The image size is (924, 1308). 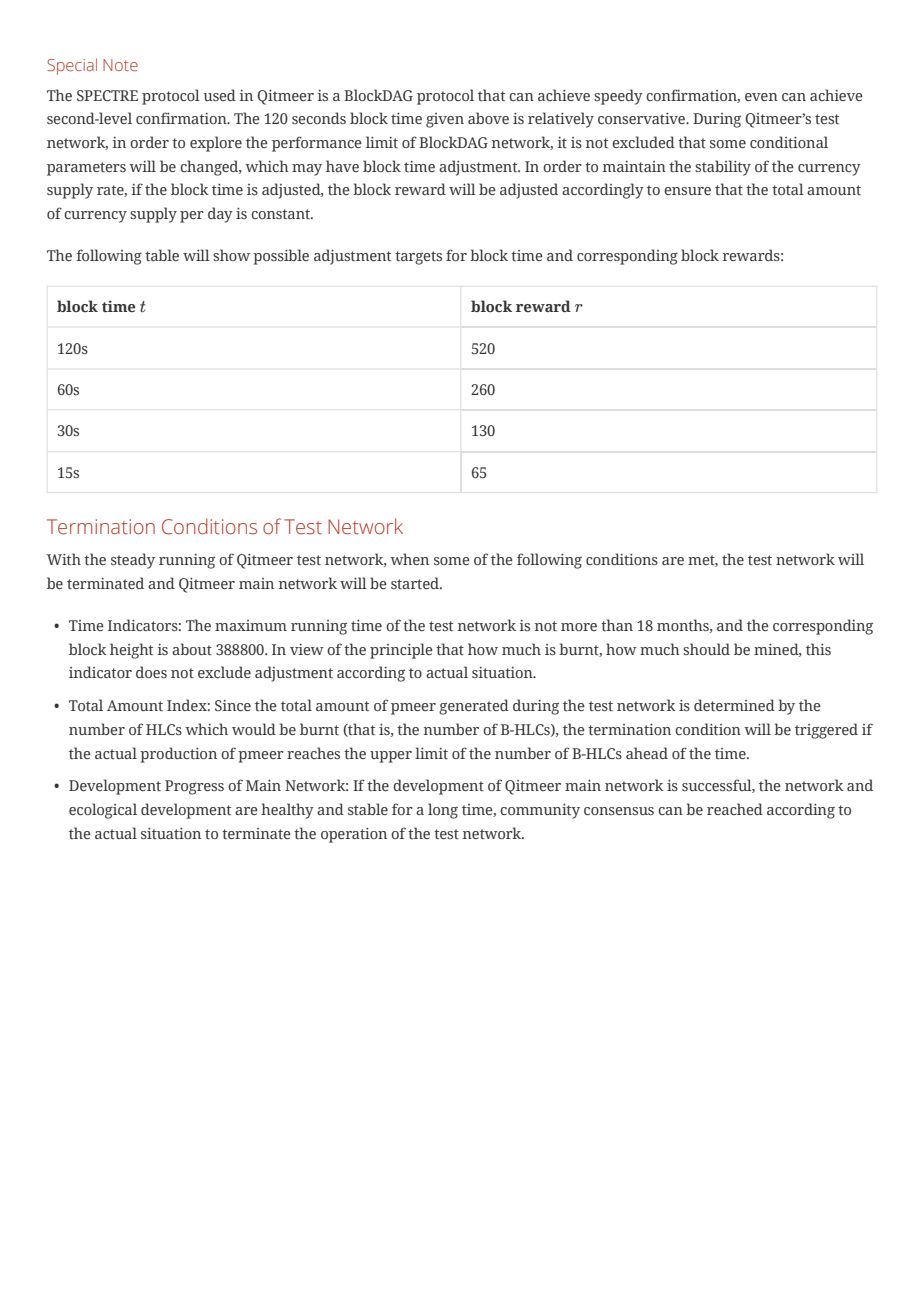 What do you see at coordinates (706, 649) in the screenshot?
I see `should` at bounding box center [706, 649].
